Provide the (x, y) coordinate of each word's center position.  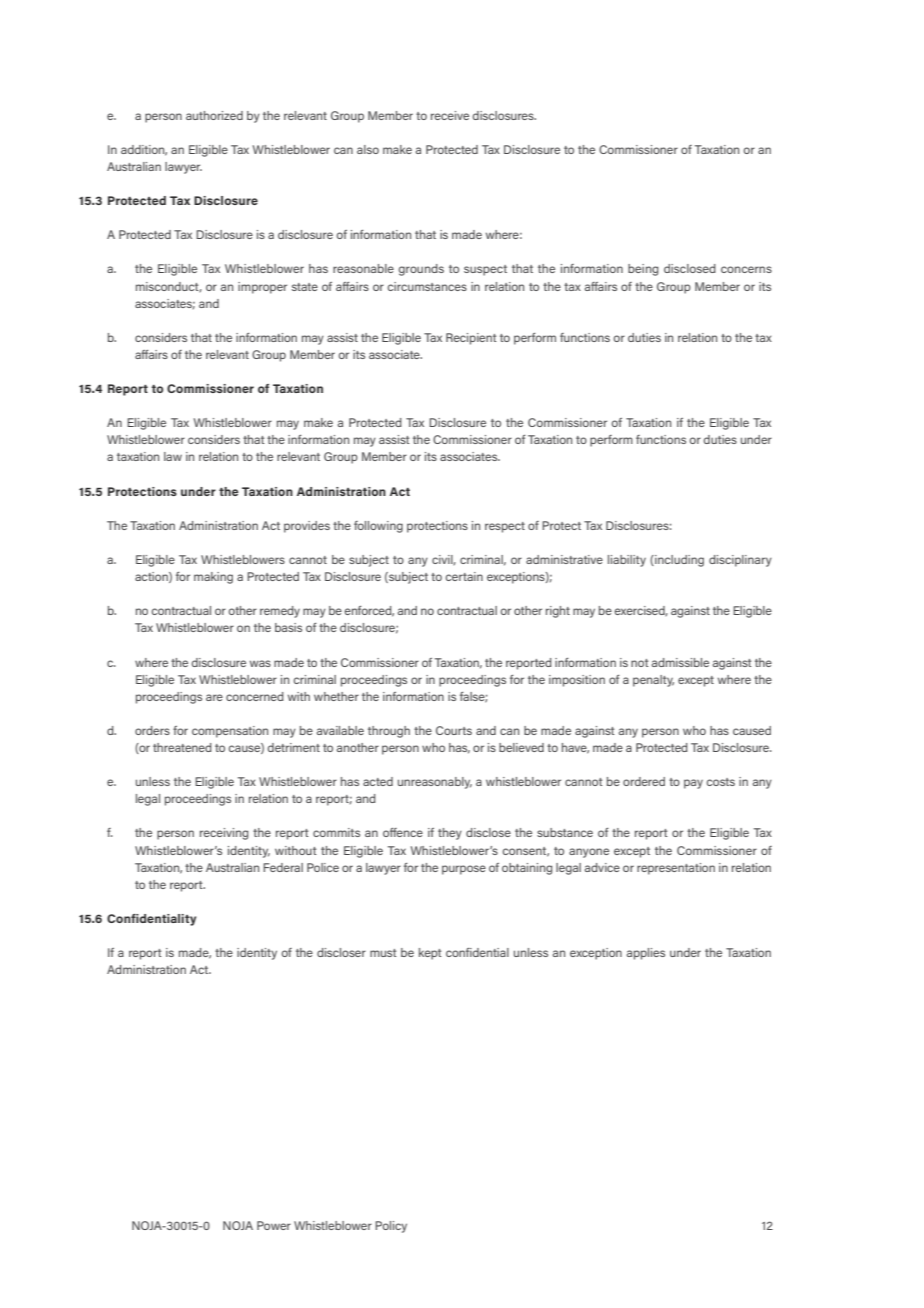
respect (505, 527)
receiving (224, 834)
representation (676, 869)
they (450, 834)
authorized (214, 115)
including (678, 561)
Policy (391, 1227)
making (213, 578)
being (643, 270)
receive (450, 115)
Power (274, 1225)
